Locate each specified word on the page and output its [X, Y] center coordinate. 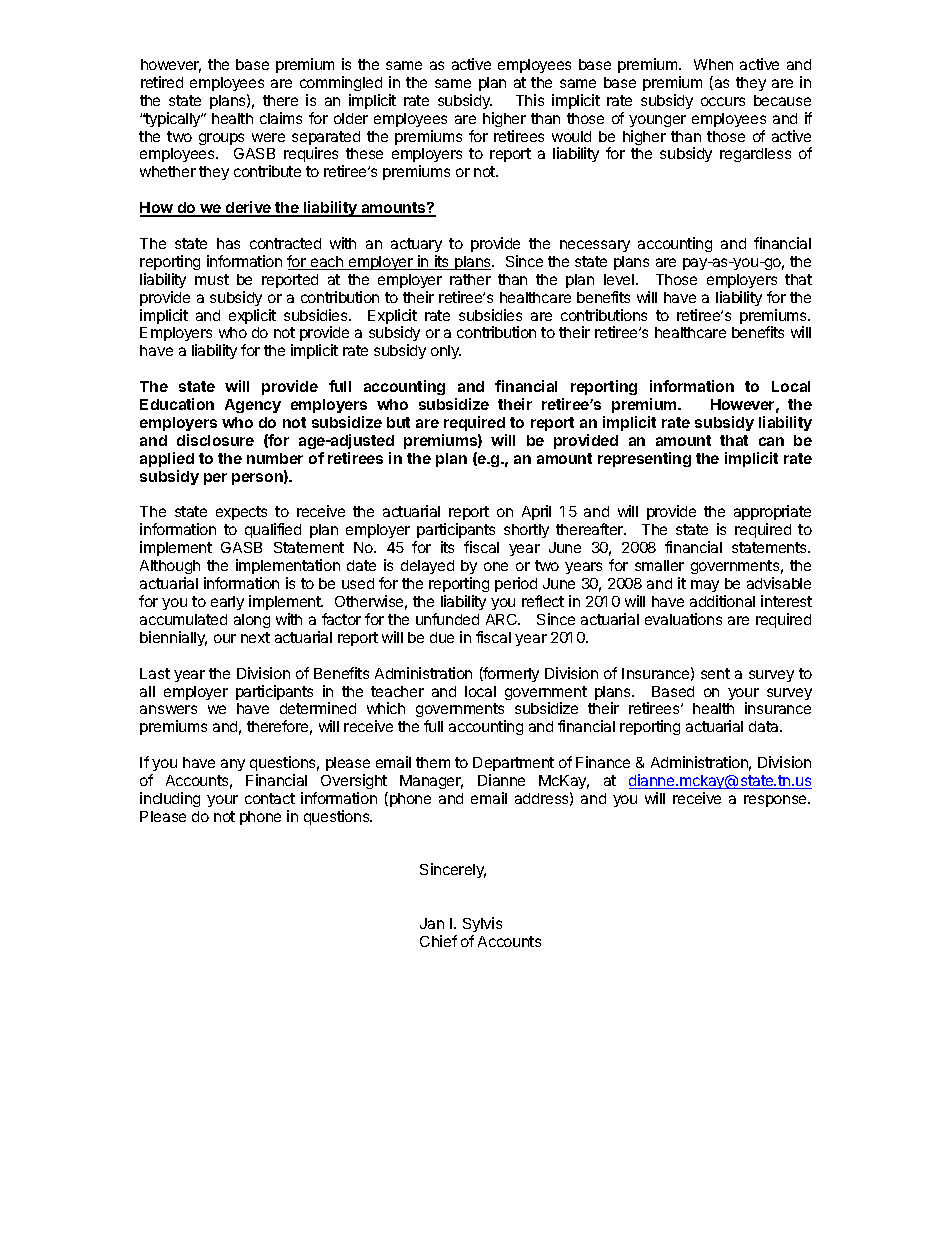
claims [281, 118]
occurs [723, 101]
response [776, 801]
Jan [432, 923]
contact [270, 798]
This [530, 100]
